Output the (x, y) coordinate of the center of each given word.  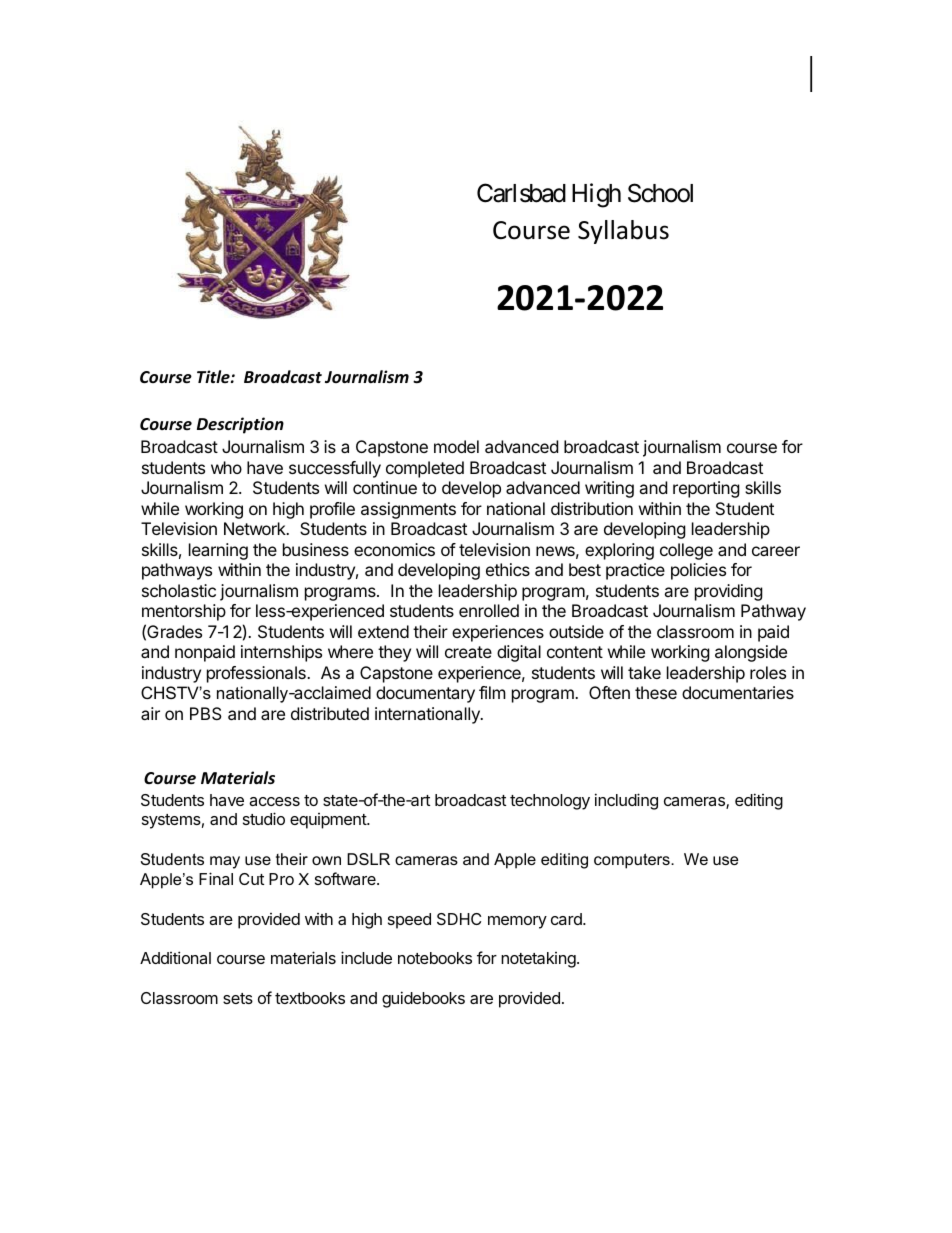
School (660, 193)
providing (729, 592)
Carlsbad (521, 193)
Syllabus (623, 232)
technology (550, 802)
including (626, 801)
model (456, 446)
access (274, 801)
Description (240, 425)
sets (238, 998)
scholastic (179, 590)
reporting (706, 489)
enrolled (489, 610)
